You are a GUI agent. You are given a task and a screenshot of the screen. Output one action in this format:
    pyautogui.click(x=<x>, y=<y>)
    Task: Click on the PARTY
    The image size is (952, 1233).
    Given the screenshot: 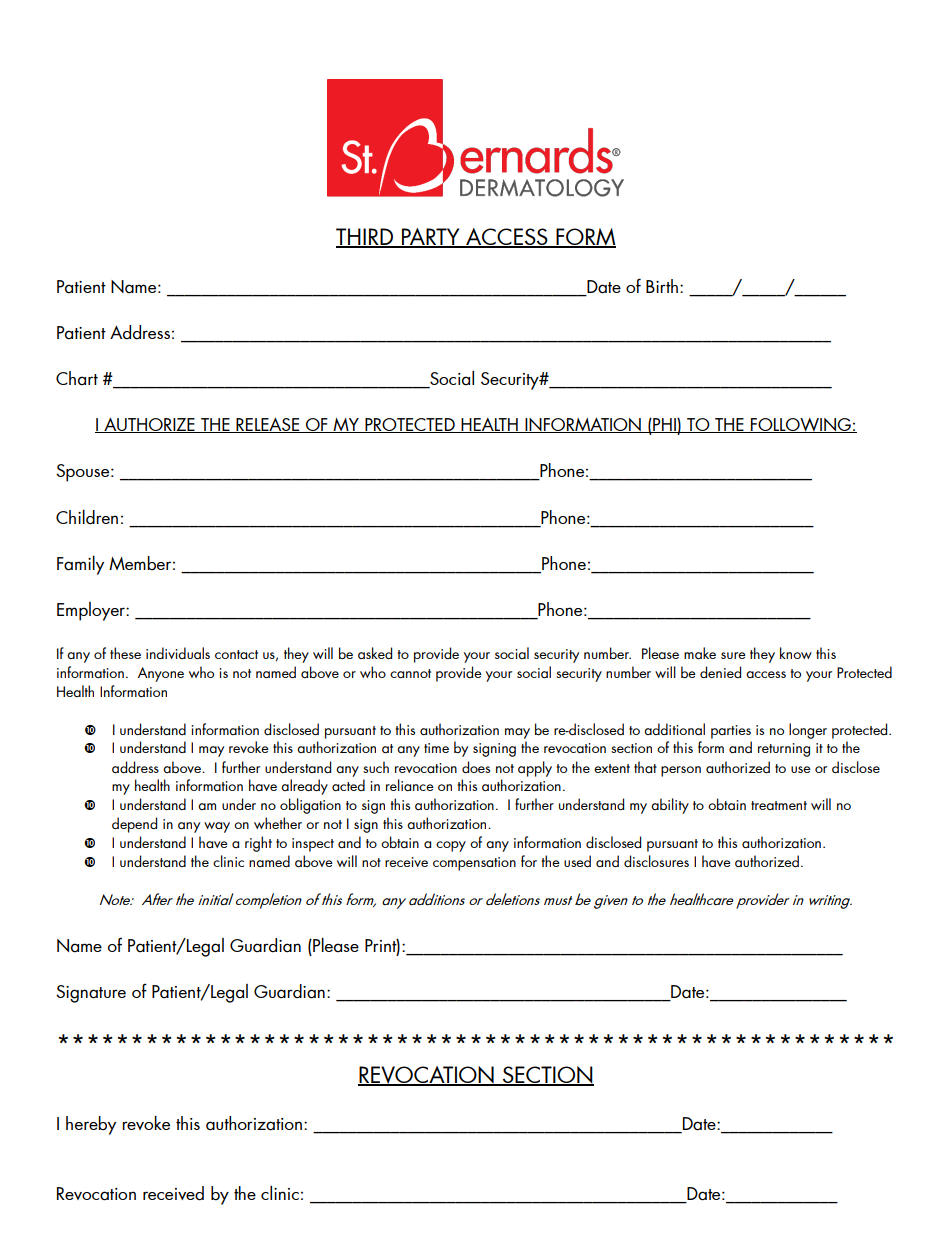 What is the action you would take?
    pyautogui.click(x=431, y=238)
